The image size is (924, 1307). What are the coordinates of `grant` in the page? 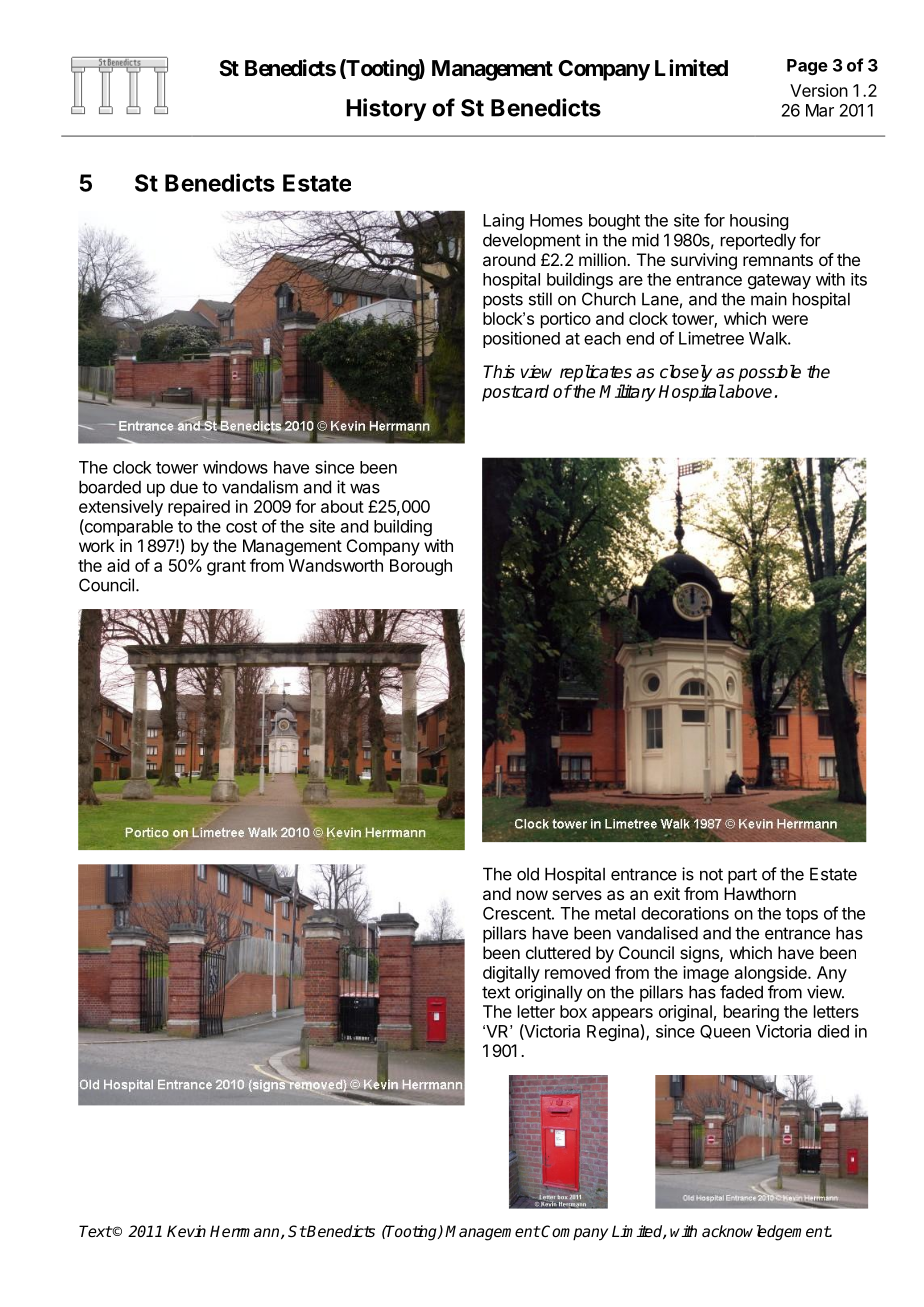 It's located at (226, 568).
